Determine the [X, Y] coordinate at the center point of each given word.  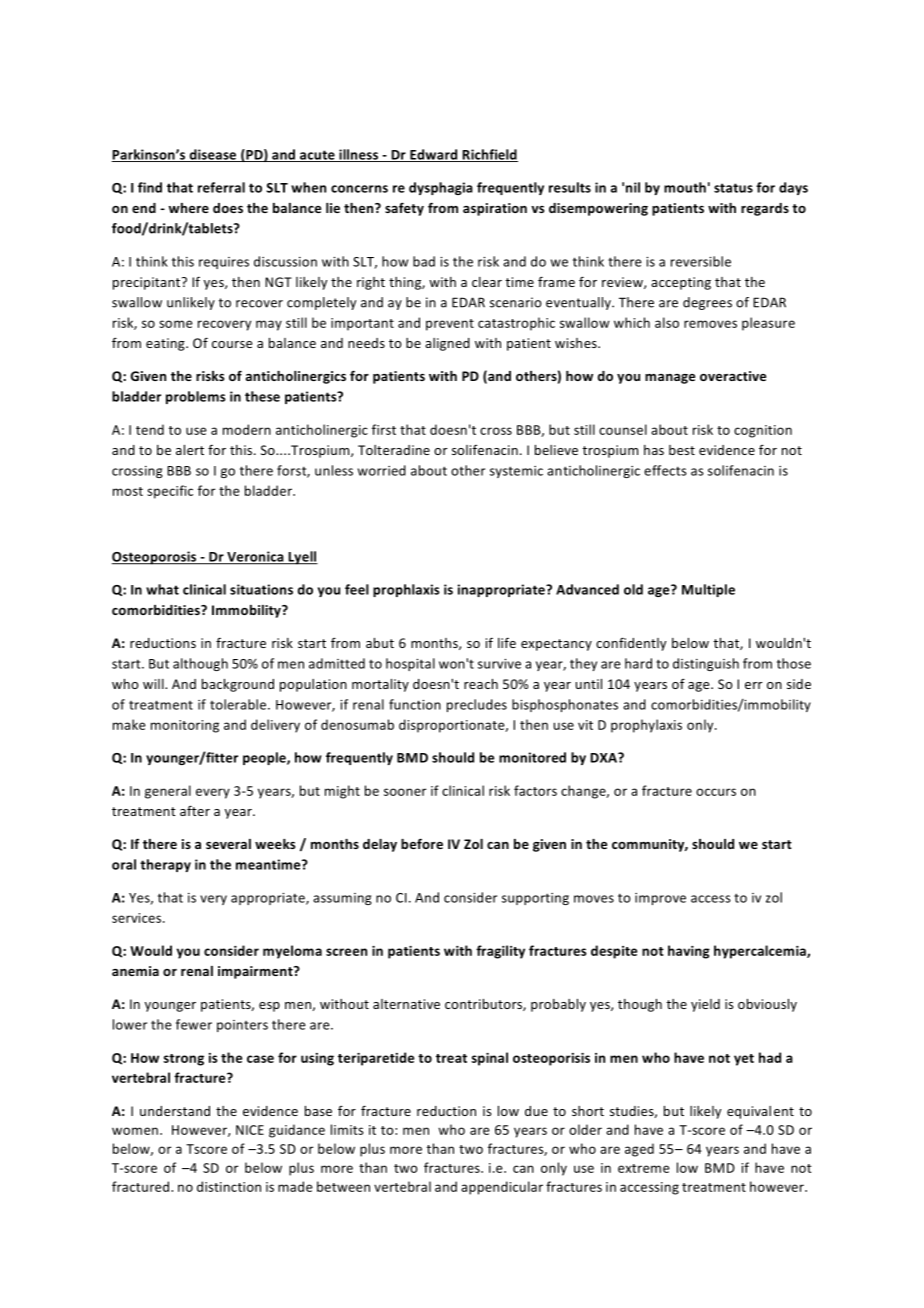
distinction [229, 1186]
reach [481, 684]
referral [221, 187]
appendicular [502, 1188]
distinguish [706, 664]
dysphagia [441, 188]
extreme [644, 1168]
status [733, 188]
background [238, 685]
